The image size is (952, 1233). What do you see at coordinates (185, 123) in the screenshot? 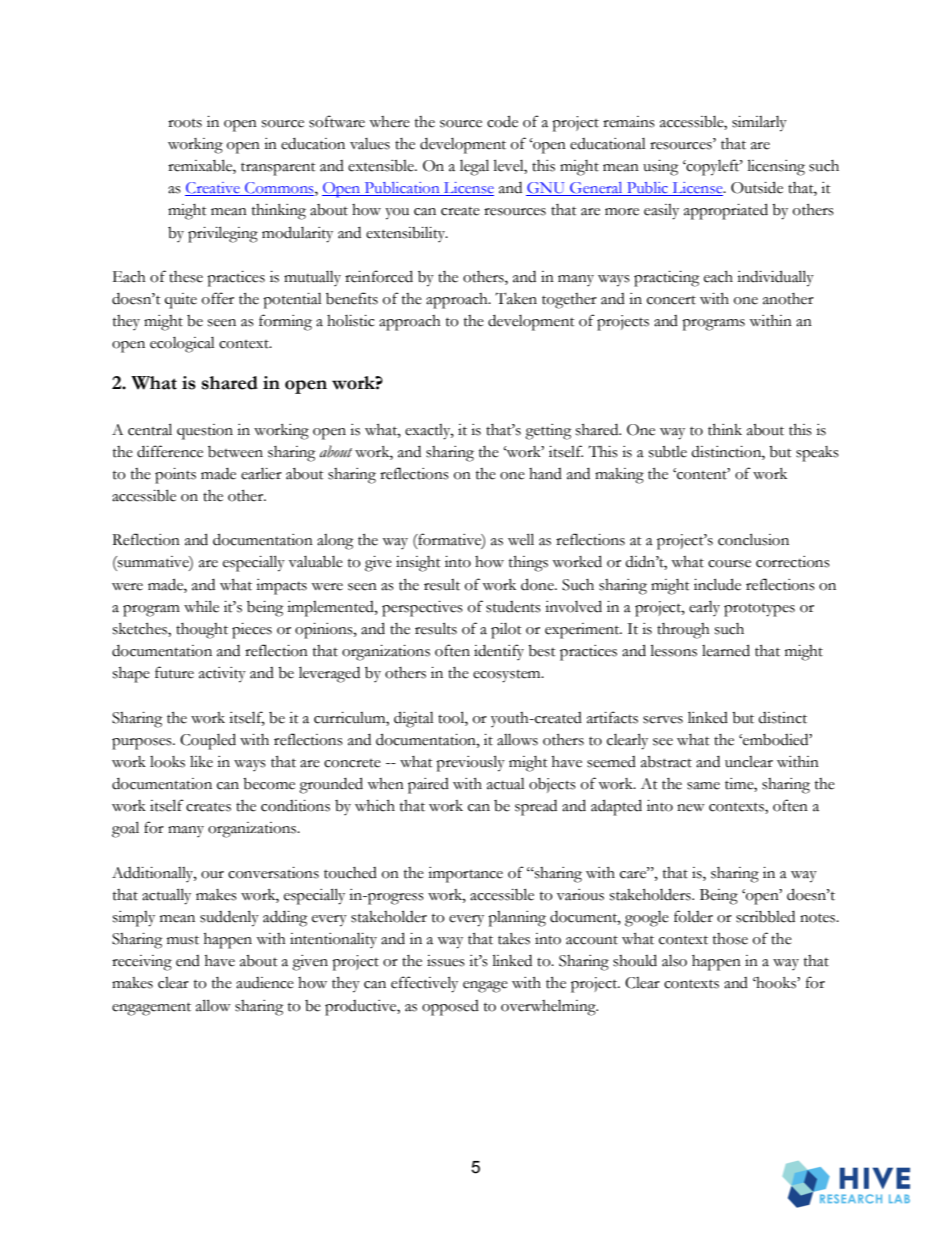
I see `roots` at bounding box center [185, 123].
